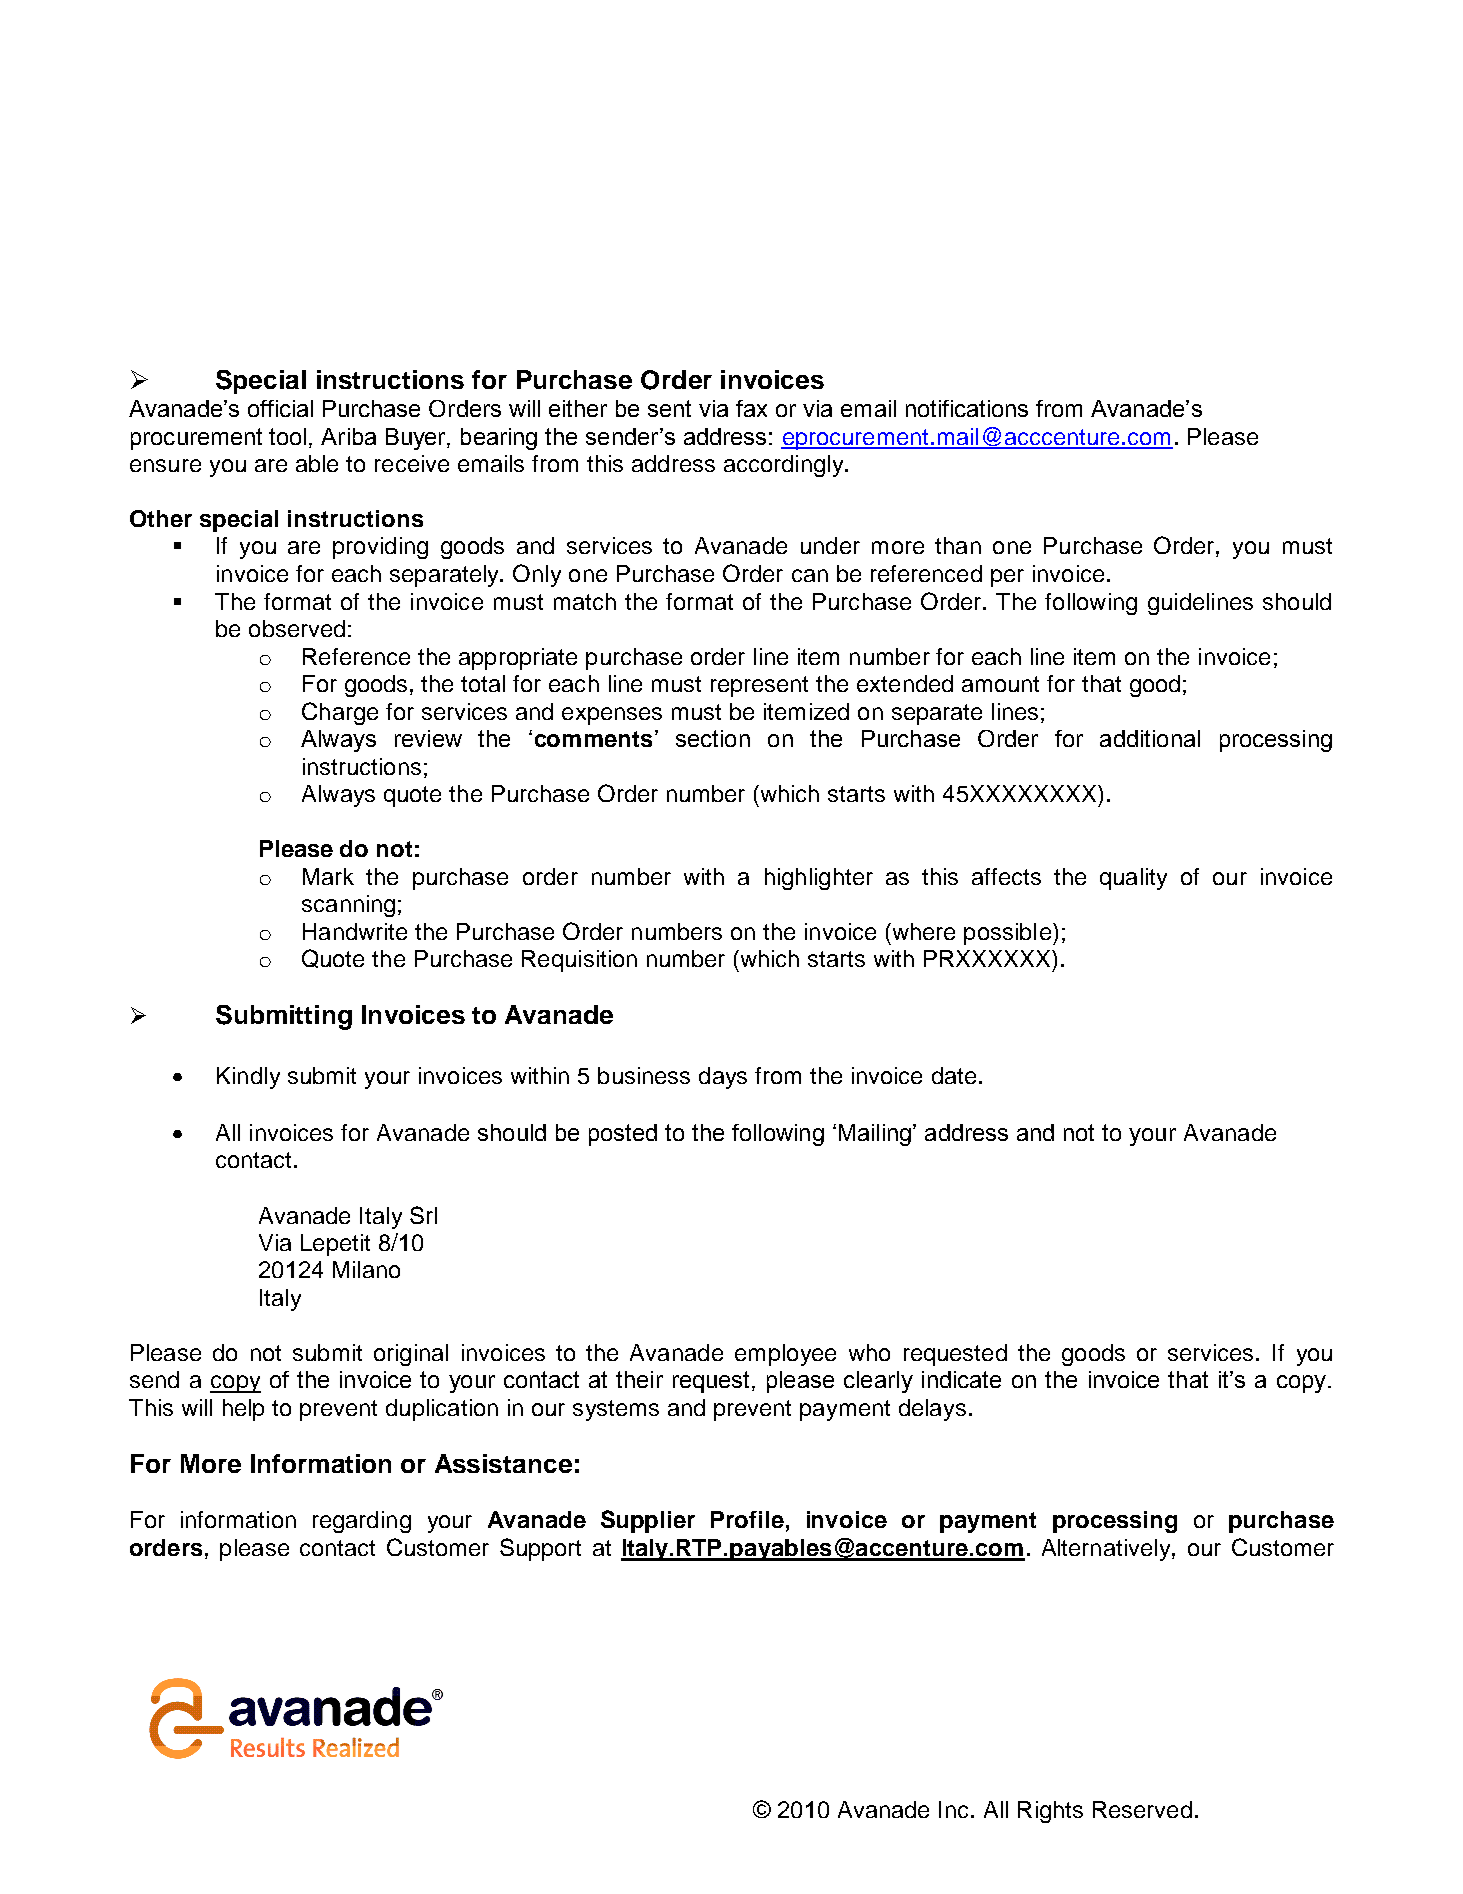 This page has height=1894, width=1463. What do you see at coordinates (243, 1410) in the page?
I see `help` at bounding box center [243, 1410].
